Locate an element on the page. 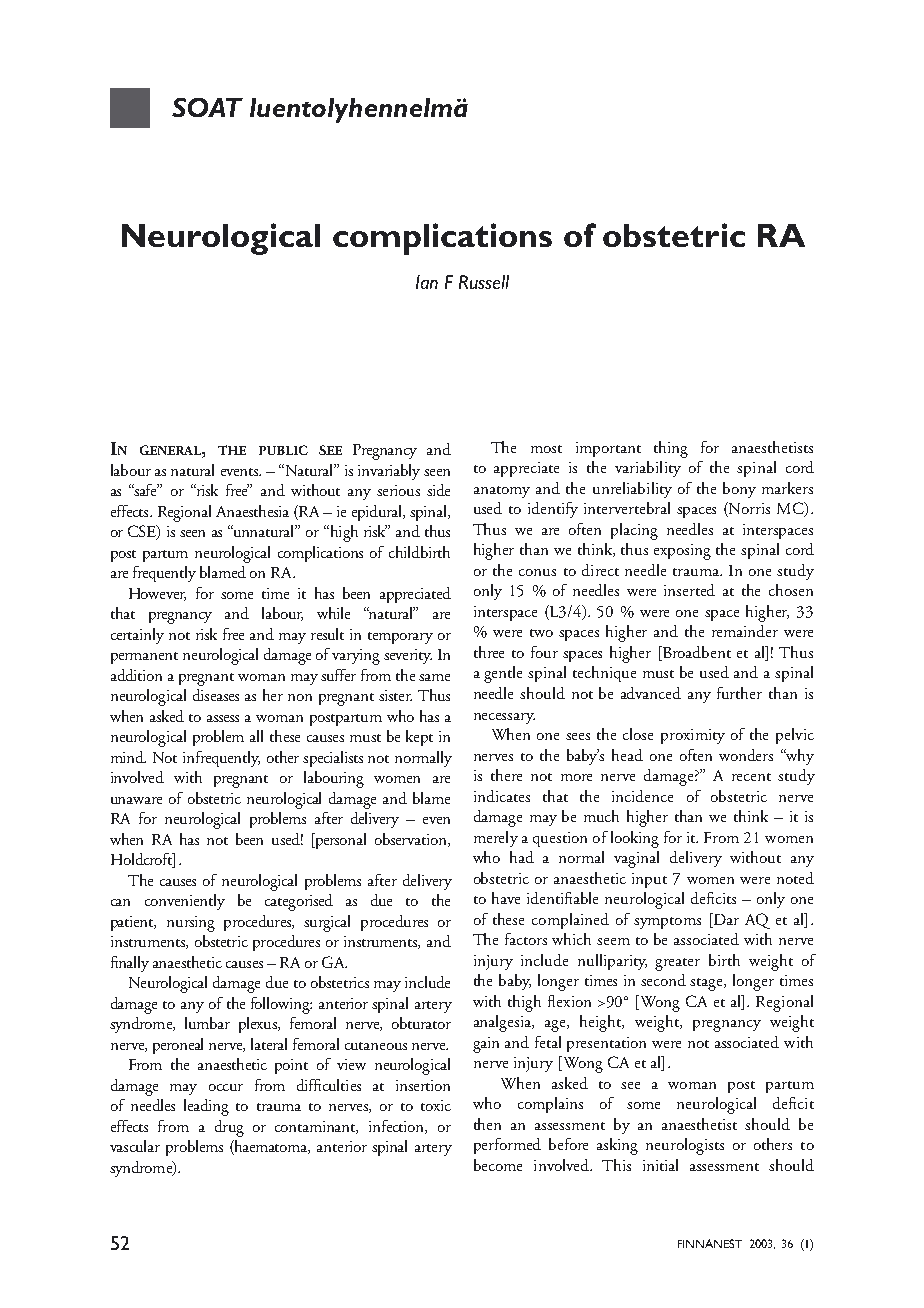 The height and width of the page is (1308, 924). then is located at coordinates (487, 1124).
